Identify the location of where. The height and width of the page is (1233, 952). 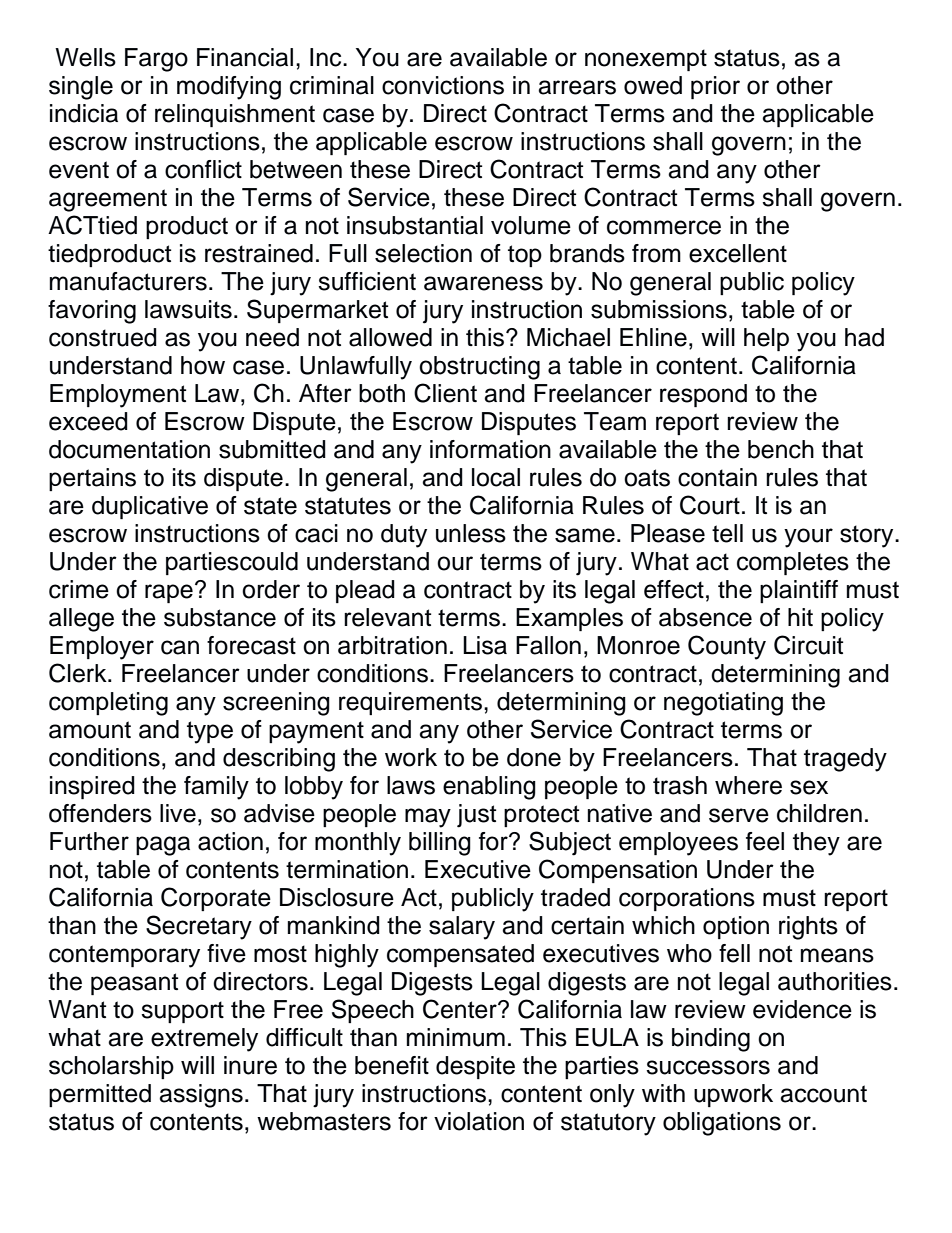
(748, 785).
